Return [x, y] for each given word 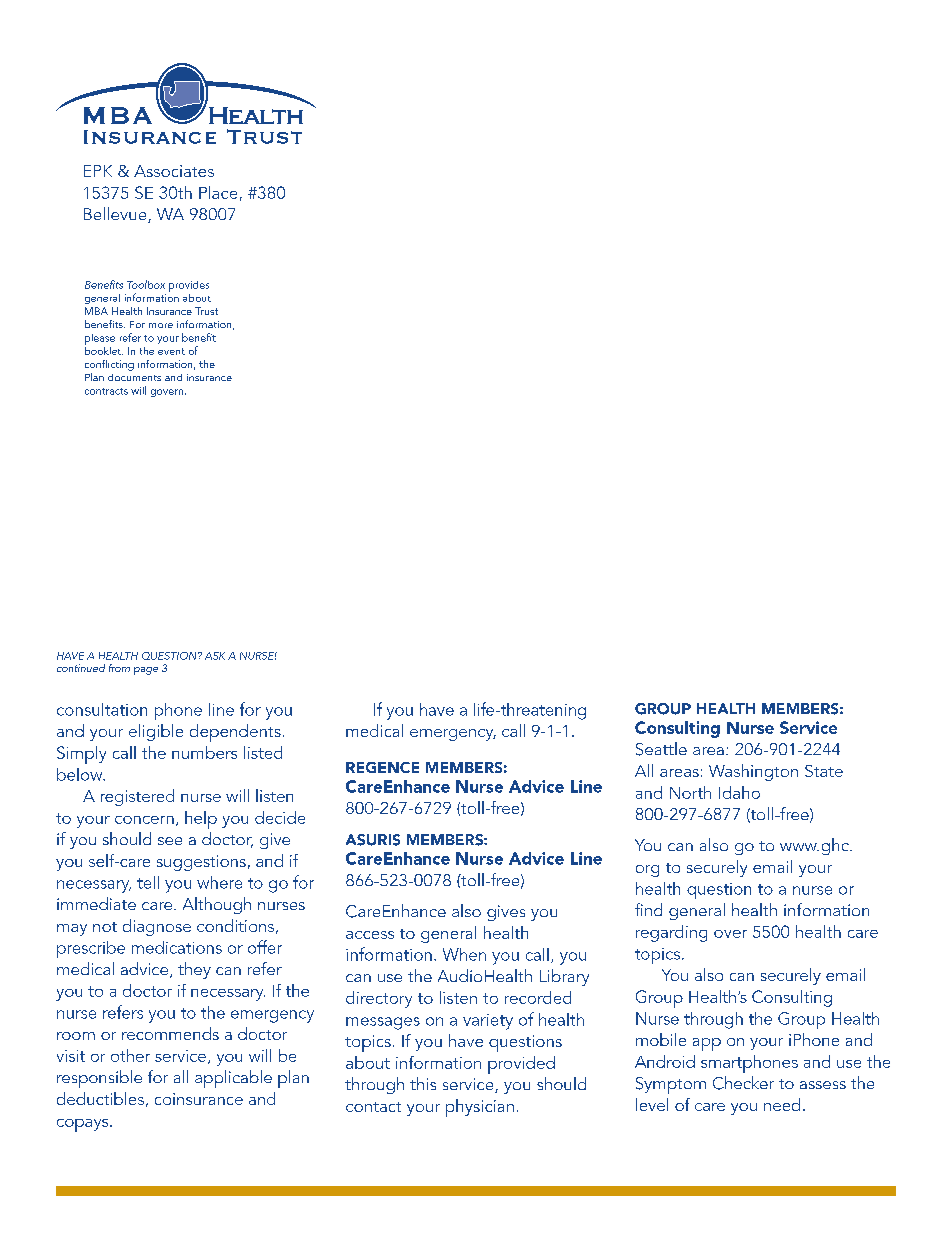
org [647, 871]
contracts [106, 391]
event [171, 351]
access [370, 935]
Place [218, 192]
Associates [174, 171]
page [146, 671]
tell [148, 882]
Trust [206, 311]
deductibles [100, 1098]
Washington [753, 772]
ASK [215, 656]
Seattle [661, 749]
